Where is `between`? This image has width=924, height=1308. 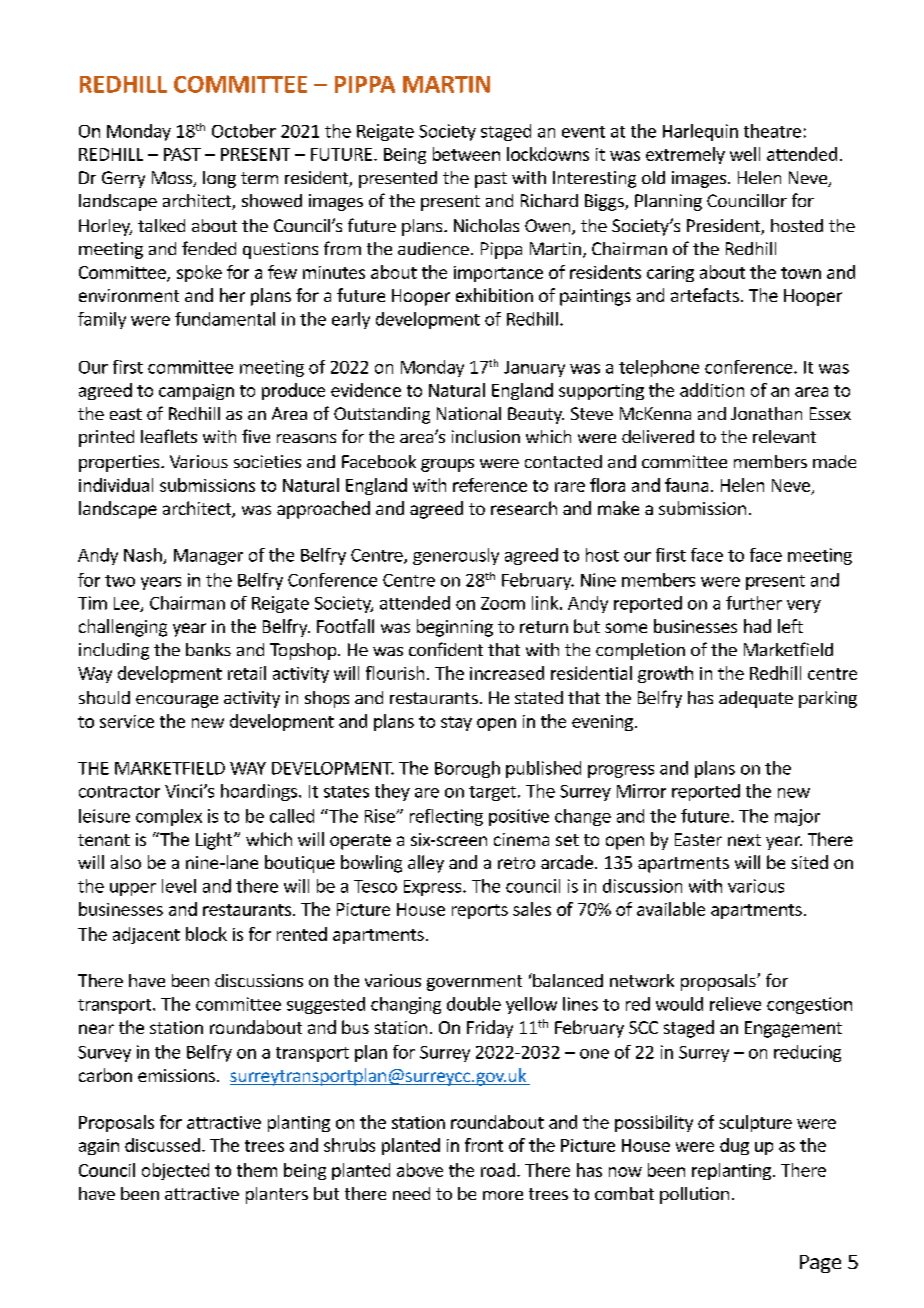 between is located at coordinates (466, 154).
